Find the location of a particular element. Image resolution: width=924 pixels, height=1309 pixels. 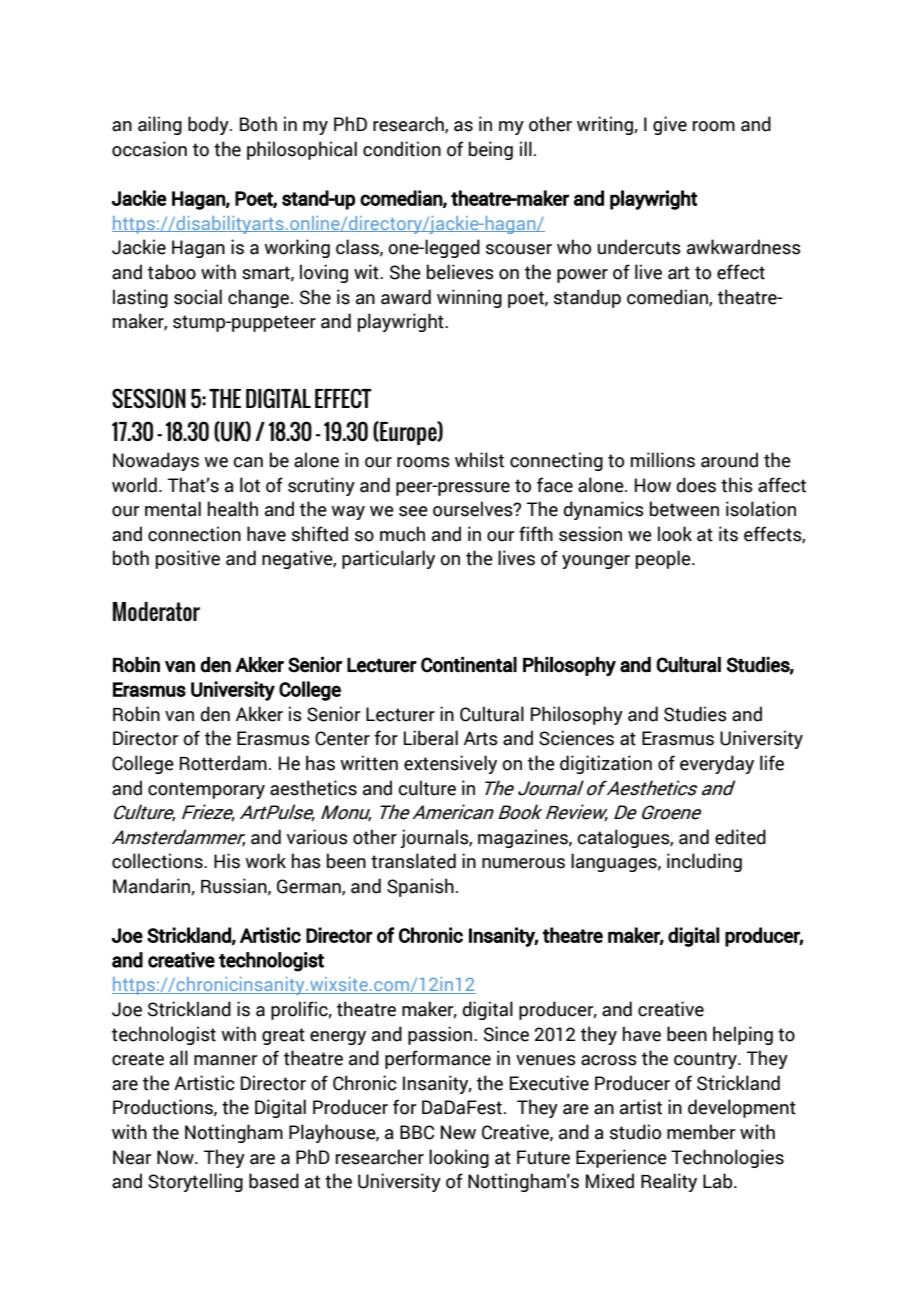

body is located at coordinates (209, 125).
